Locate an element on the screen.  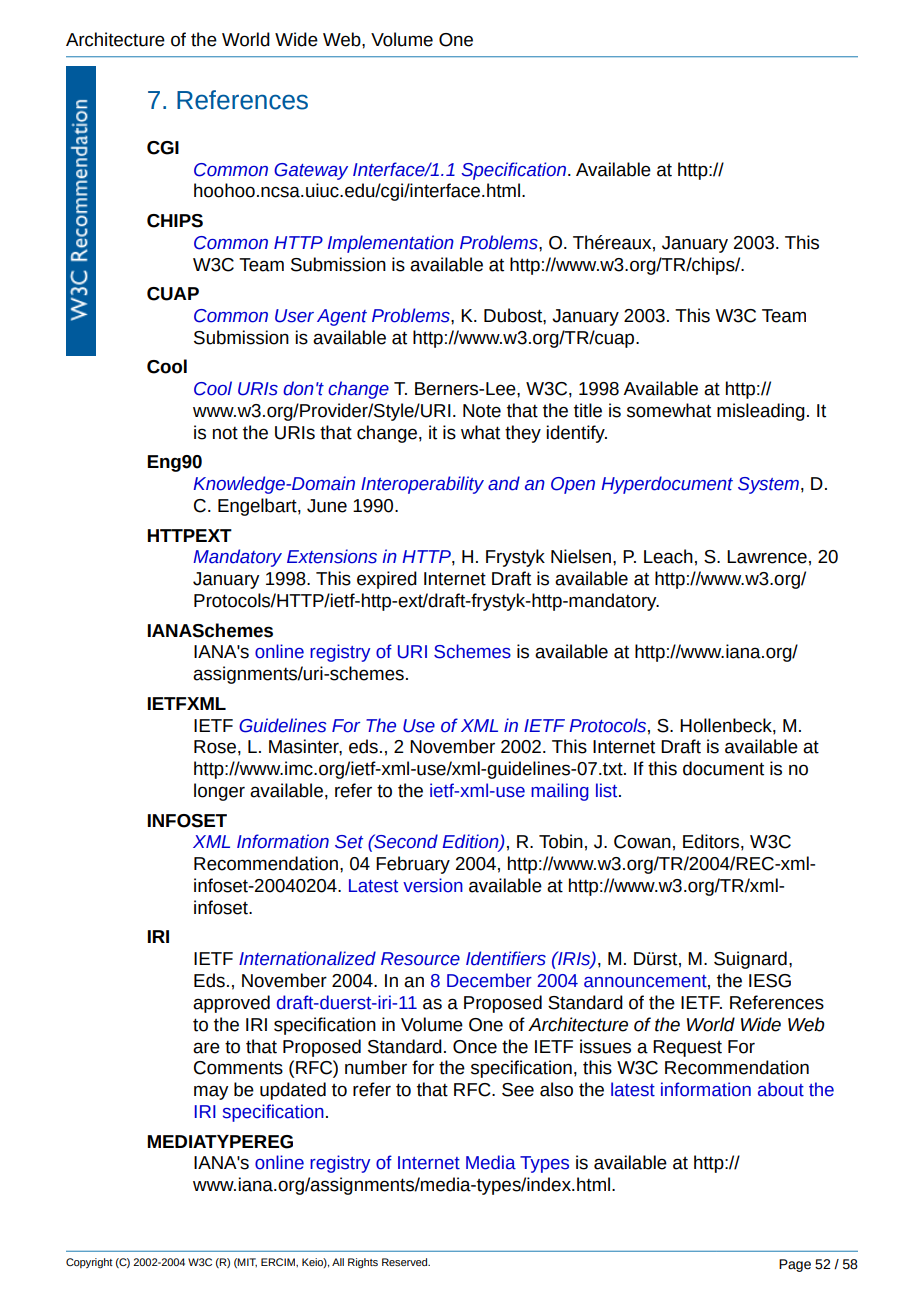
Leach is located at coordinates (668, 556).
